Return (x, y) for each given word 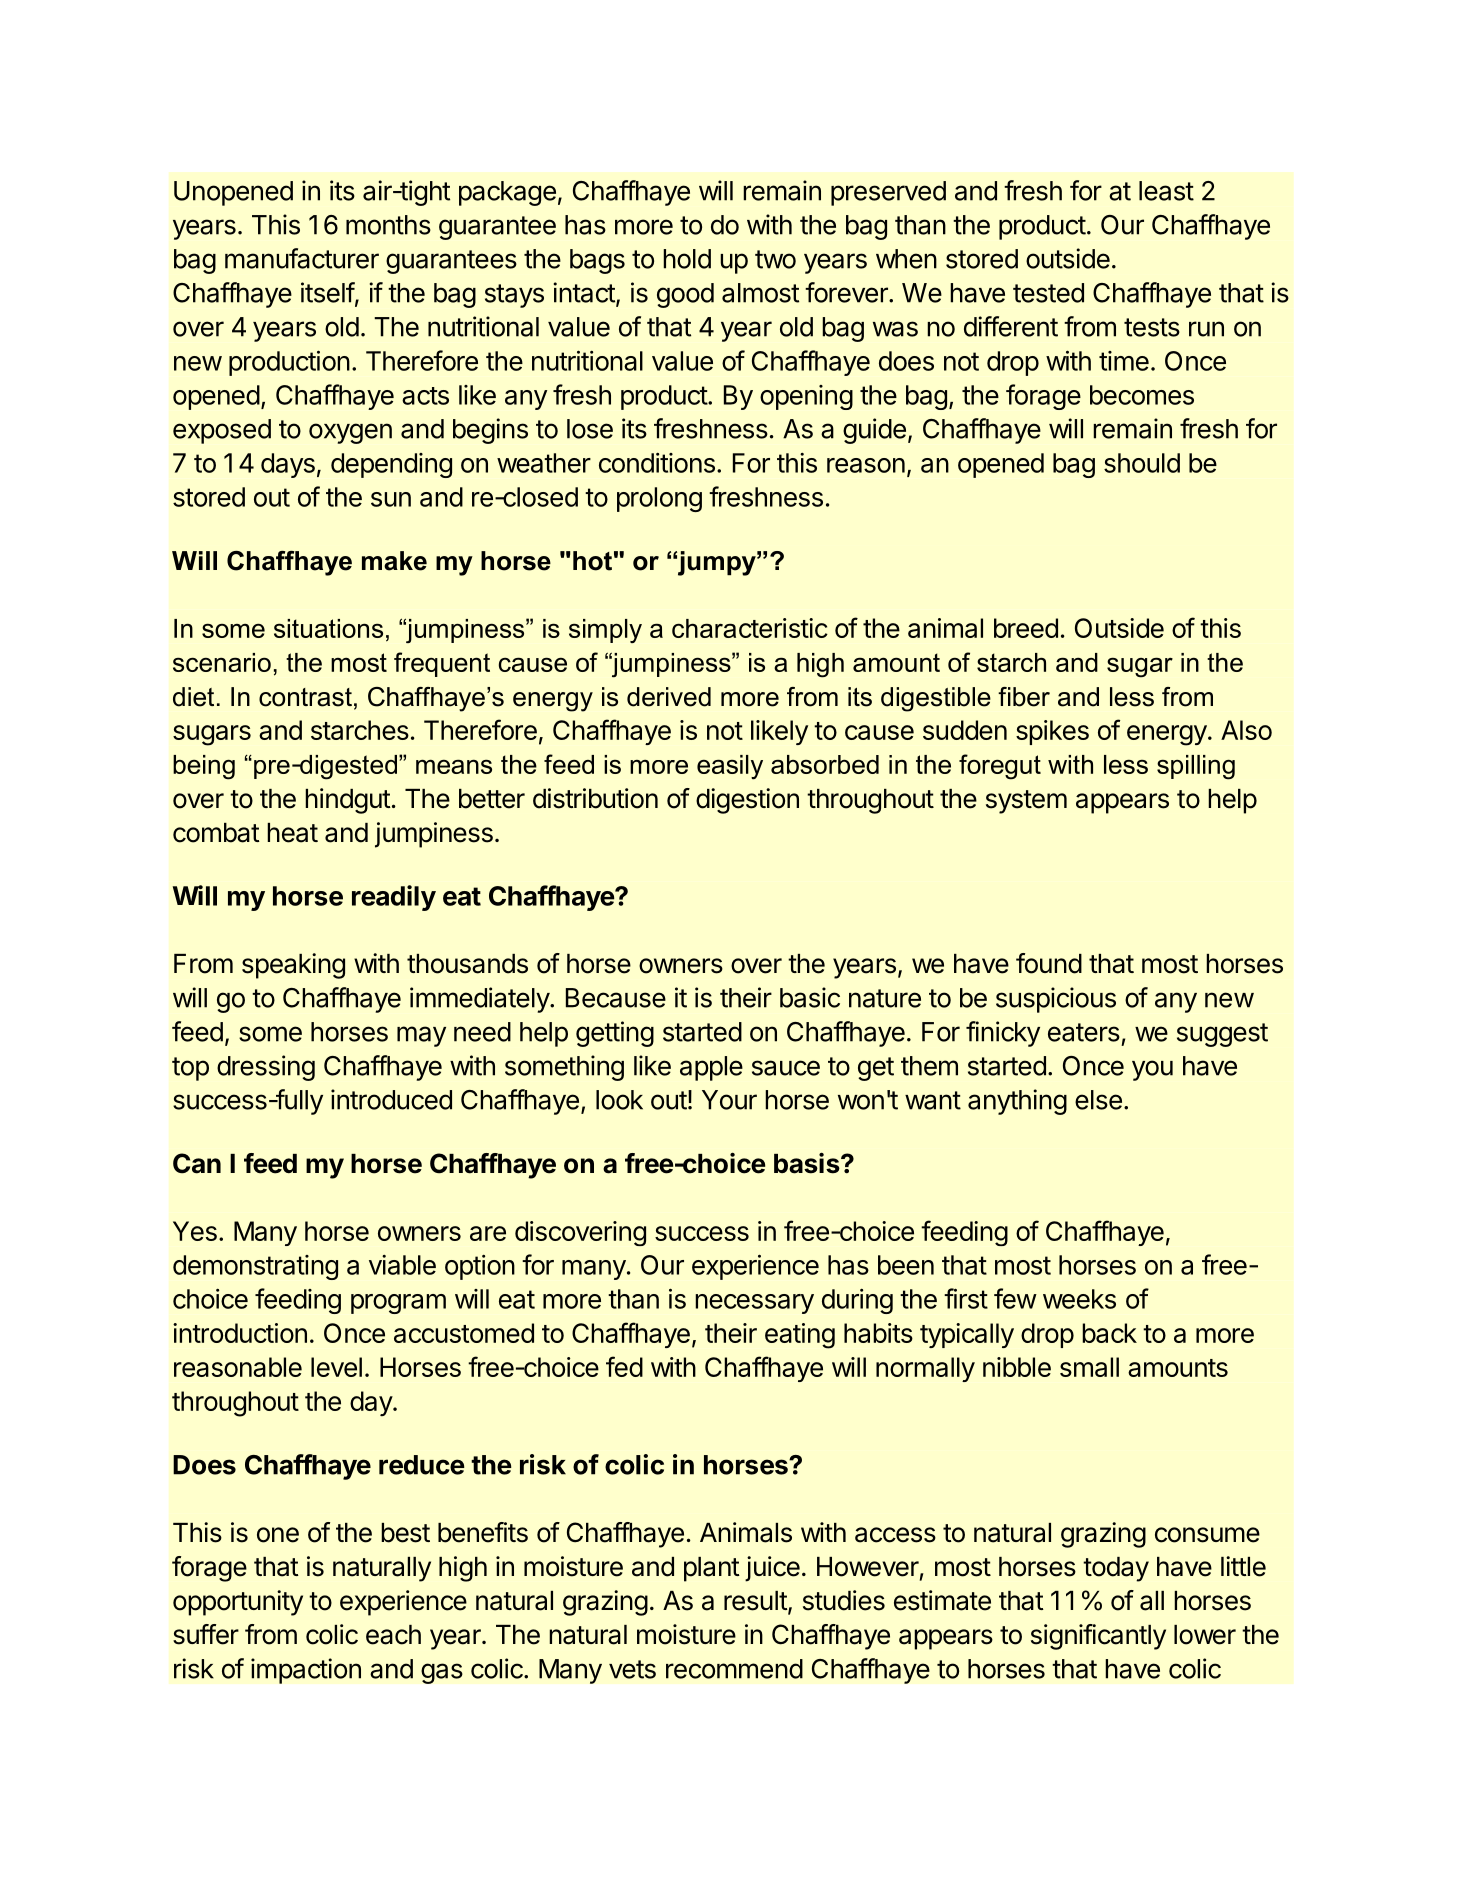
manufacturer (302, 258)
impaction (306, 1671)
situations (328, 628)
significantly (1098, 1637)
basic (810, 997)
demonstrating (255, 1267)
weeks (1079, 1299)
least (1166, 191)
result (756, 1601)
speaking (293, 966)
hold (687, 259)
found (1049, 963)
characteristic (750, 628)
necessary (754, 1304)
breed (1026, 628)
